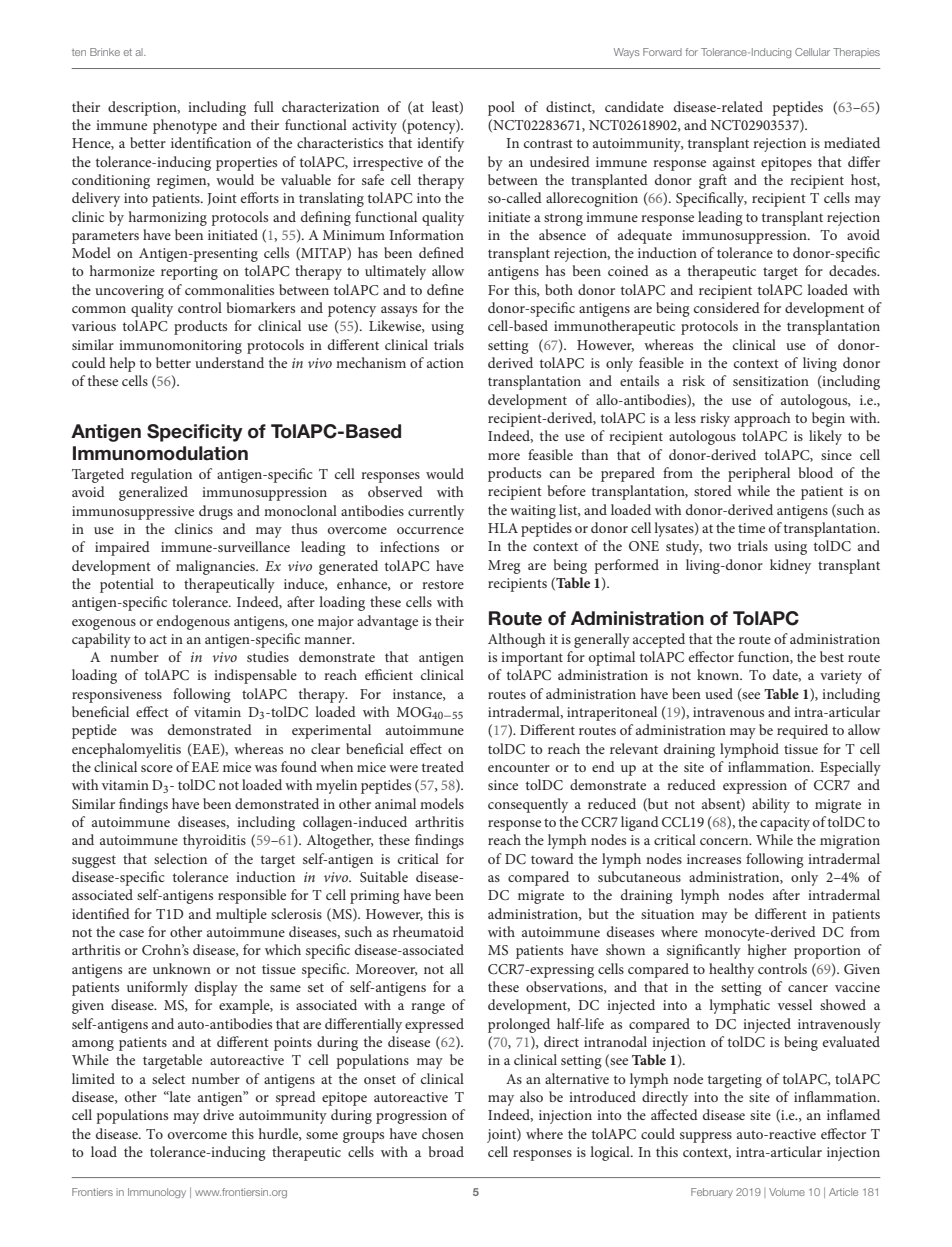 The height and width of the image is (1247, 952). Describe the element at coordinates (185, 126) in the image. I see `phenotype` at that location.
